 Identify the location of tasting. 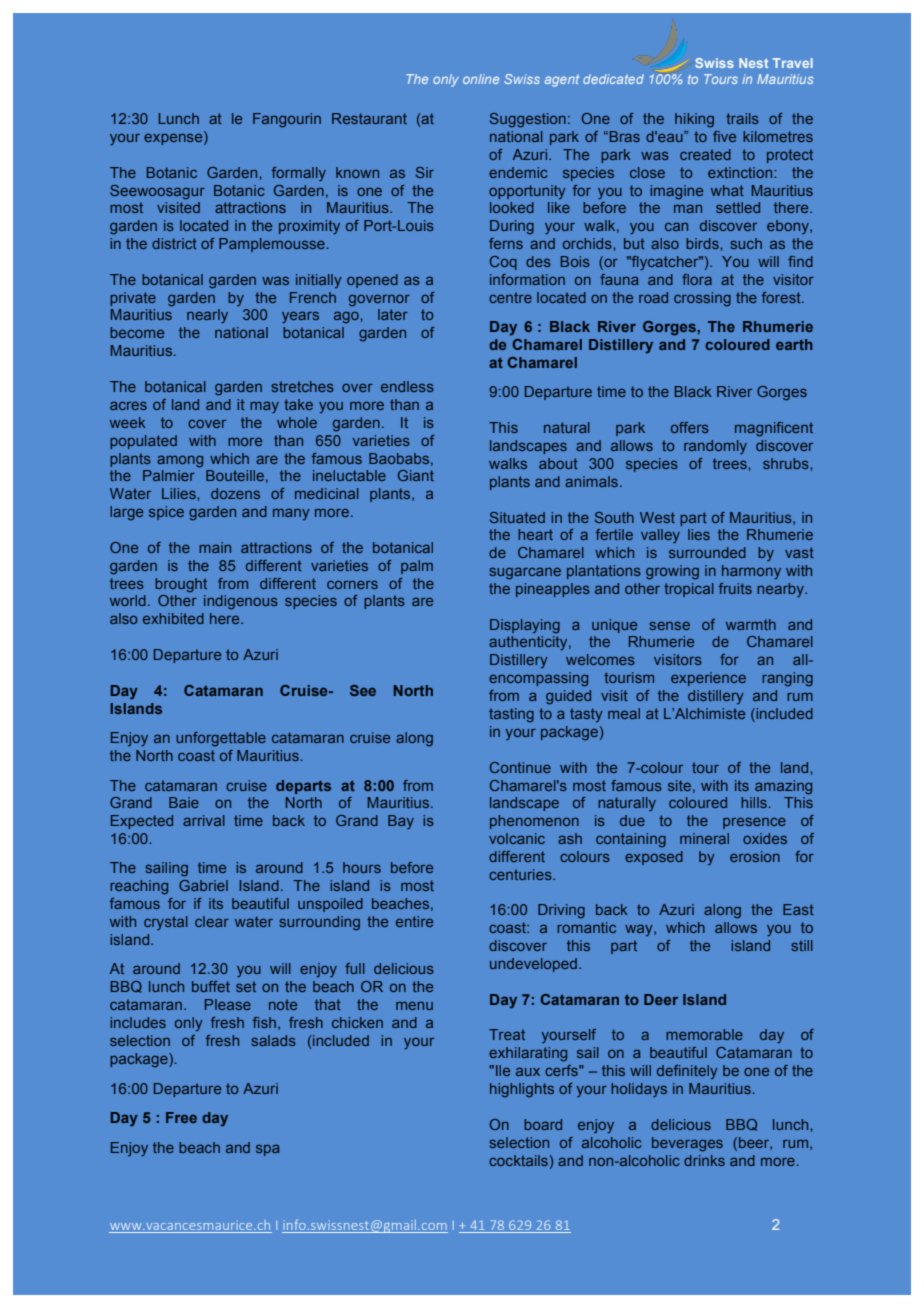
(511, 715).
